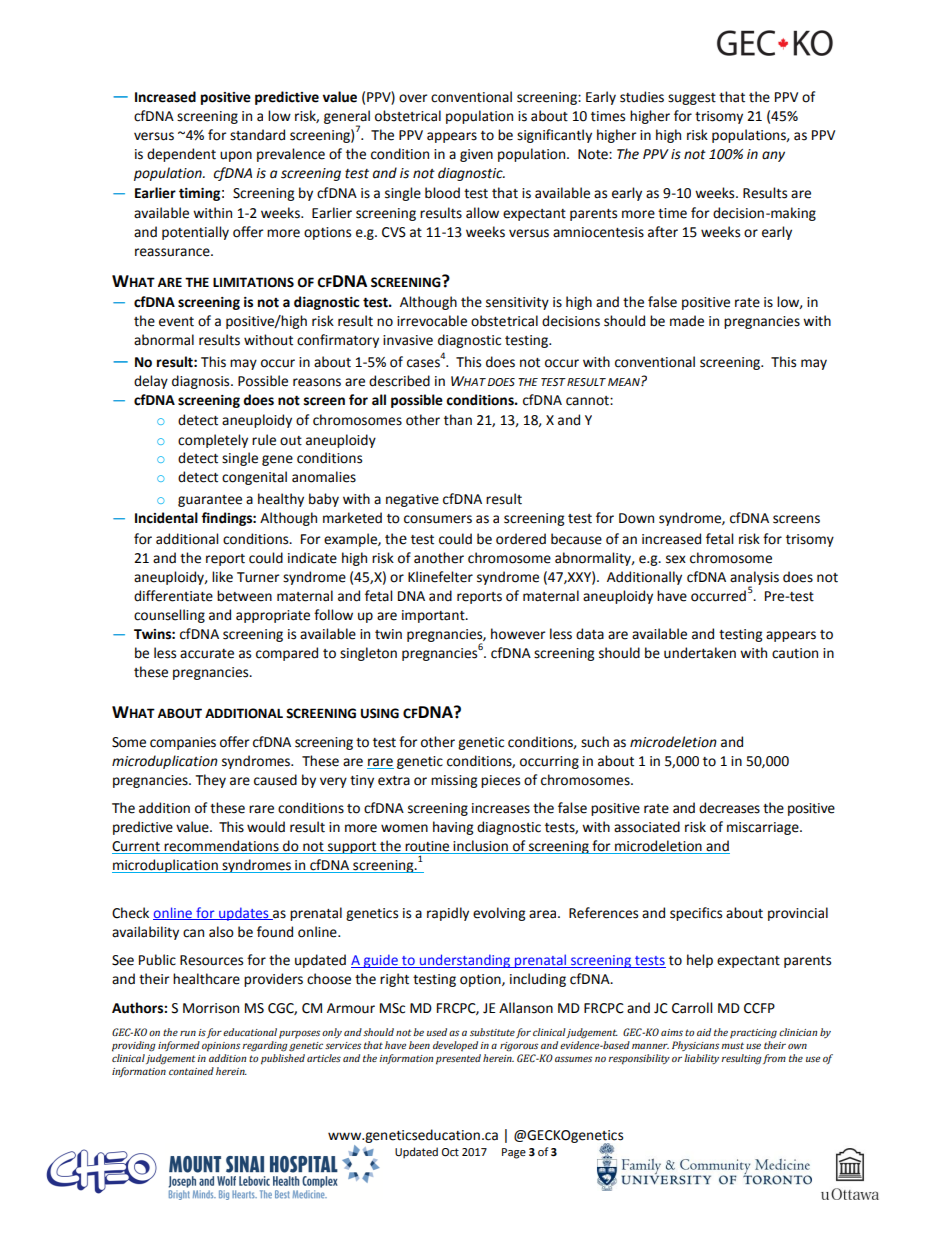 Image resolution: width=952 pixels, height=1233 pixels. I want to click on dependent, so click(181, 155).
